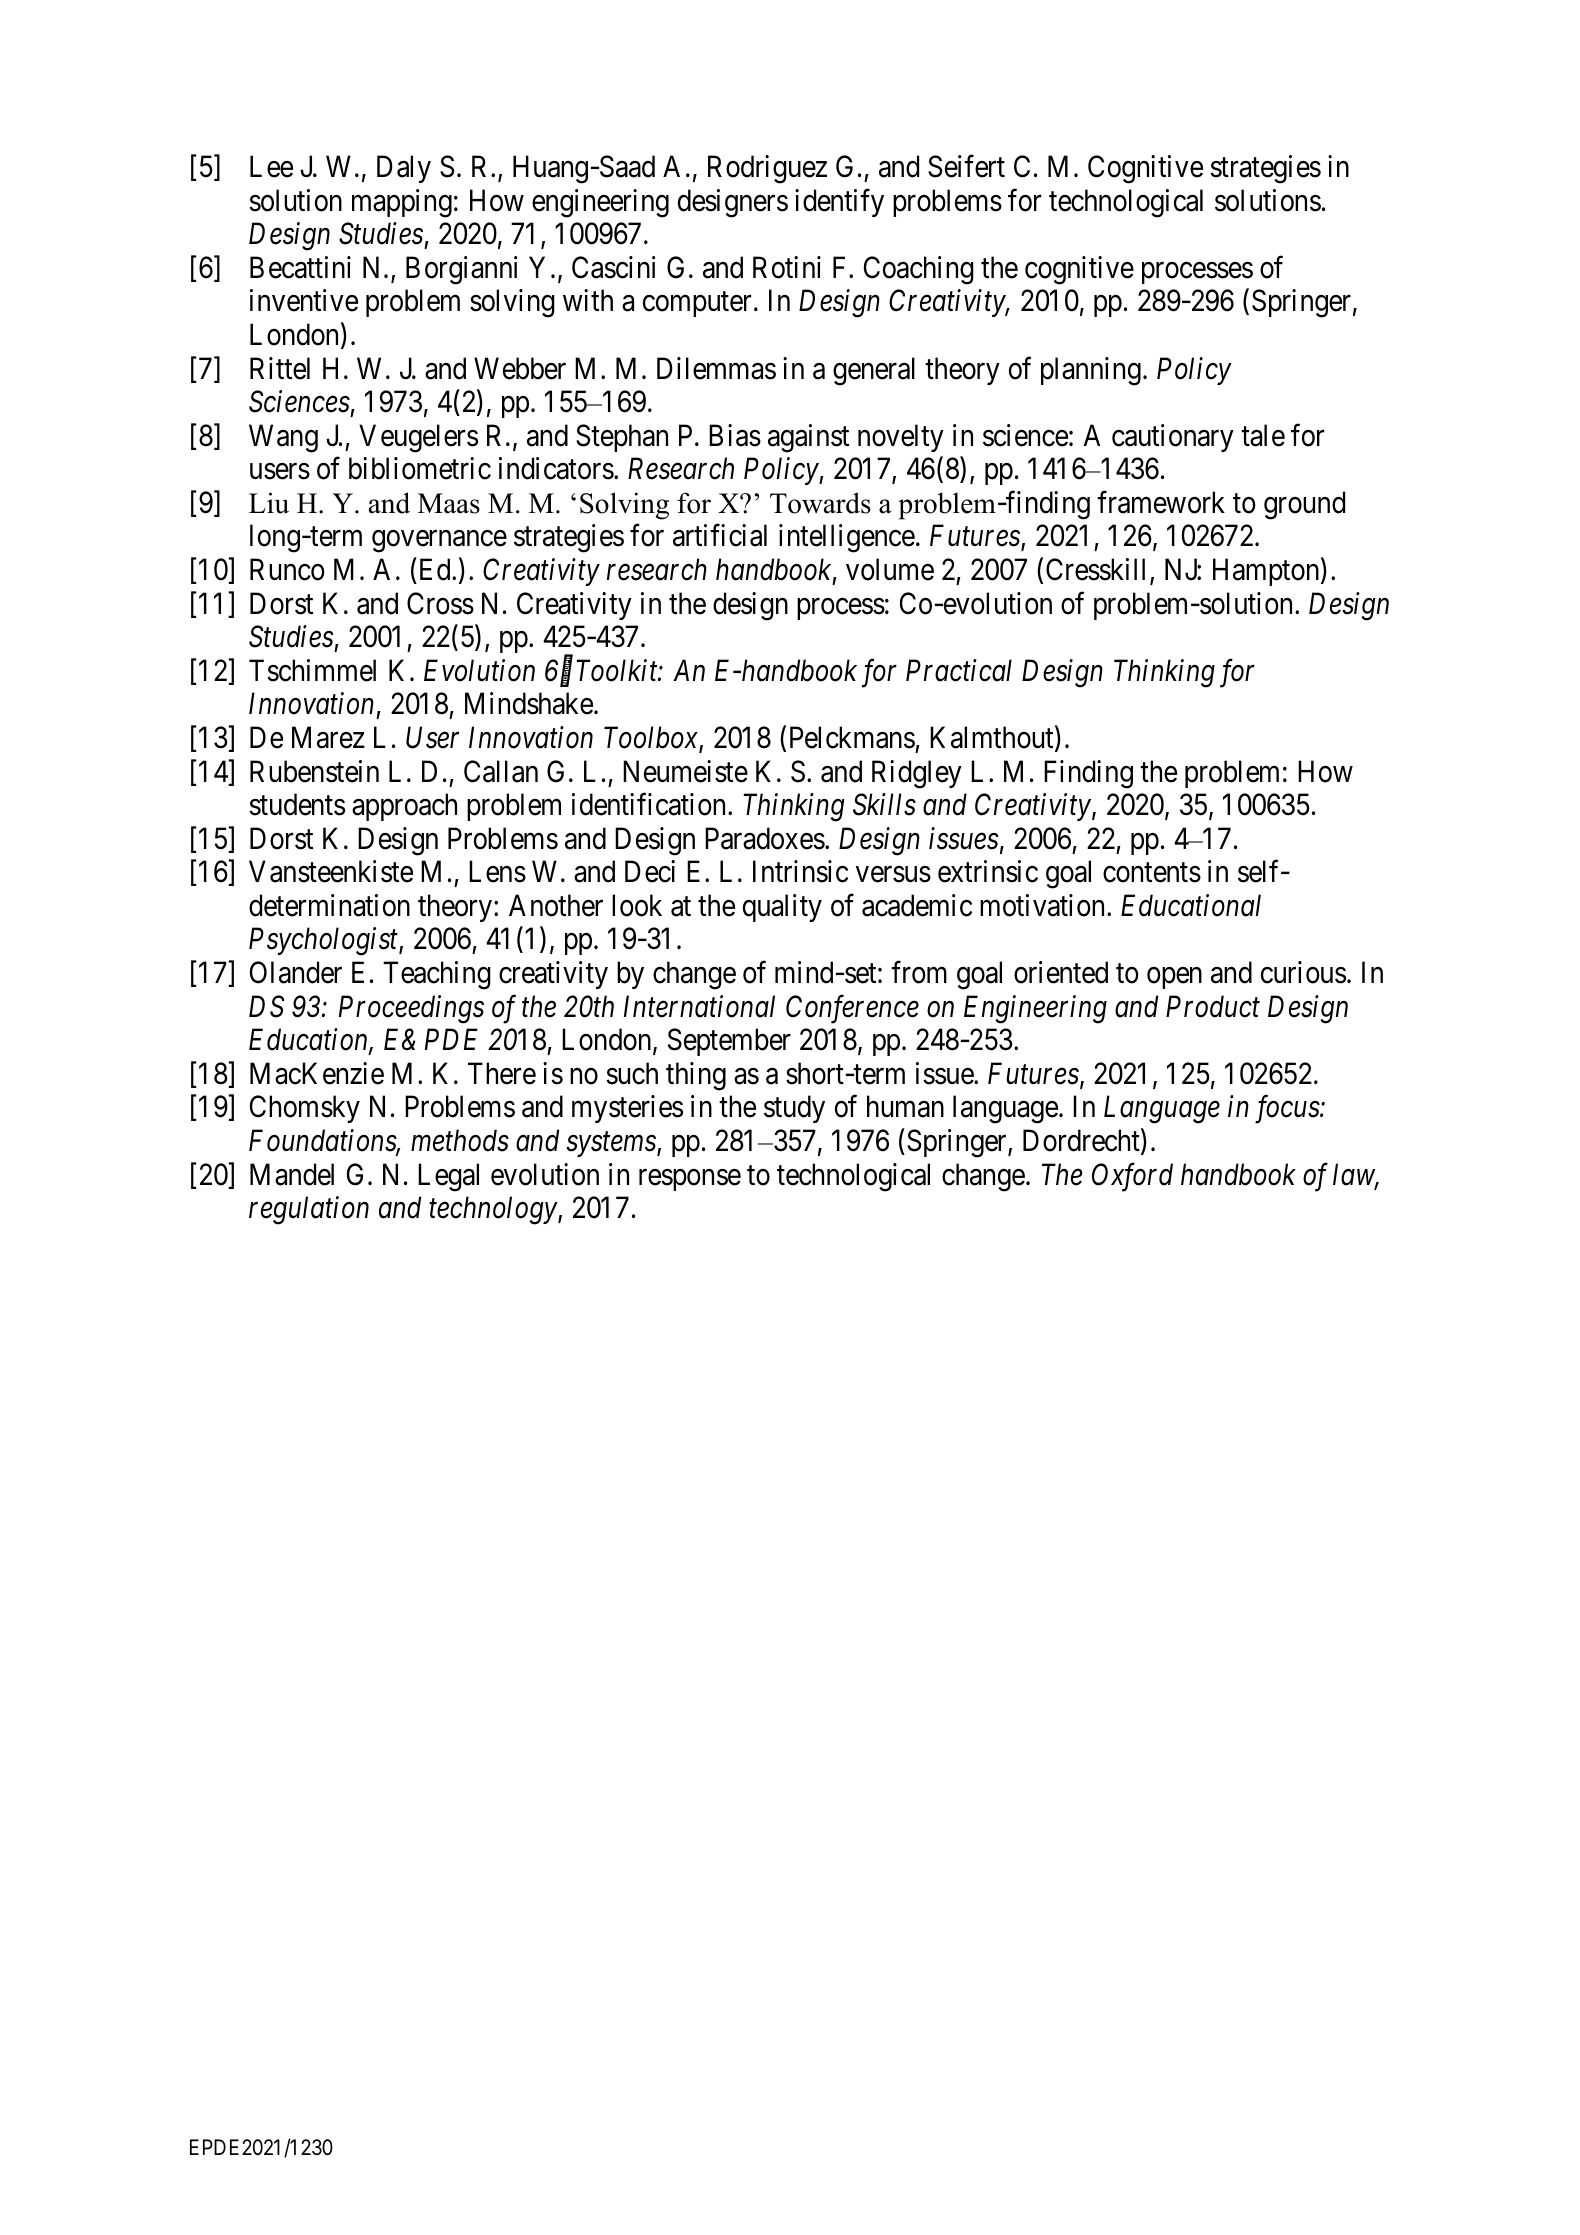 The image size is (1580, 2235). Describe the element at coordinates (839, 203) in the screenshot. I see `identify` at that location.
